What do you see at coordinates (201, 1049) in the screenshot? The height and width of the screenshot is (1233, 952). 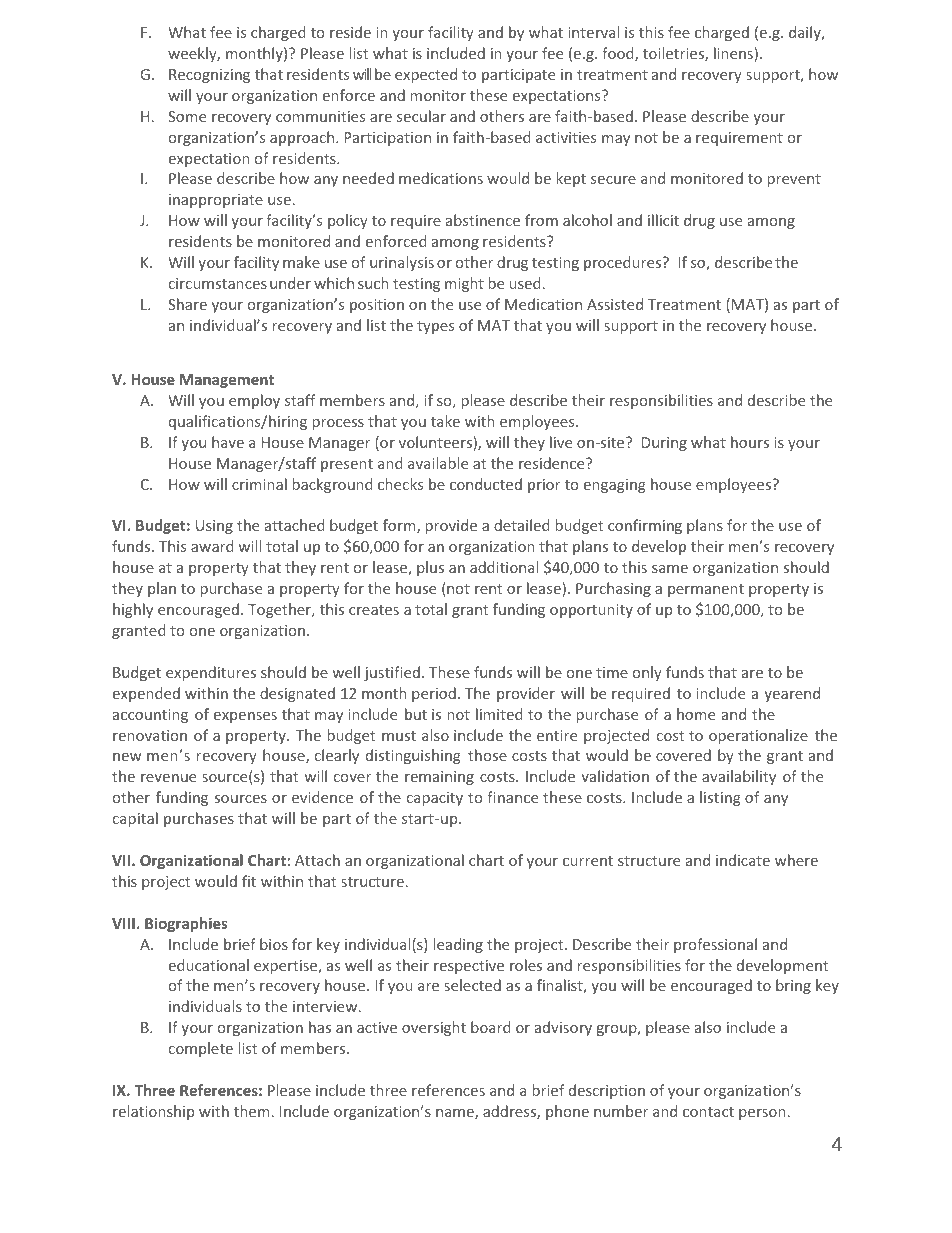 I see `complete` at bounding box center [201, 1049].
